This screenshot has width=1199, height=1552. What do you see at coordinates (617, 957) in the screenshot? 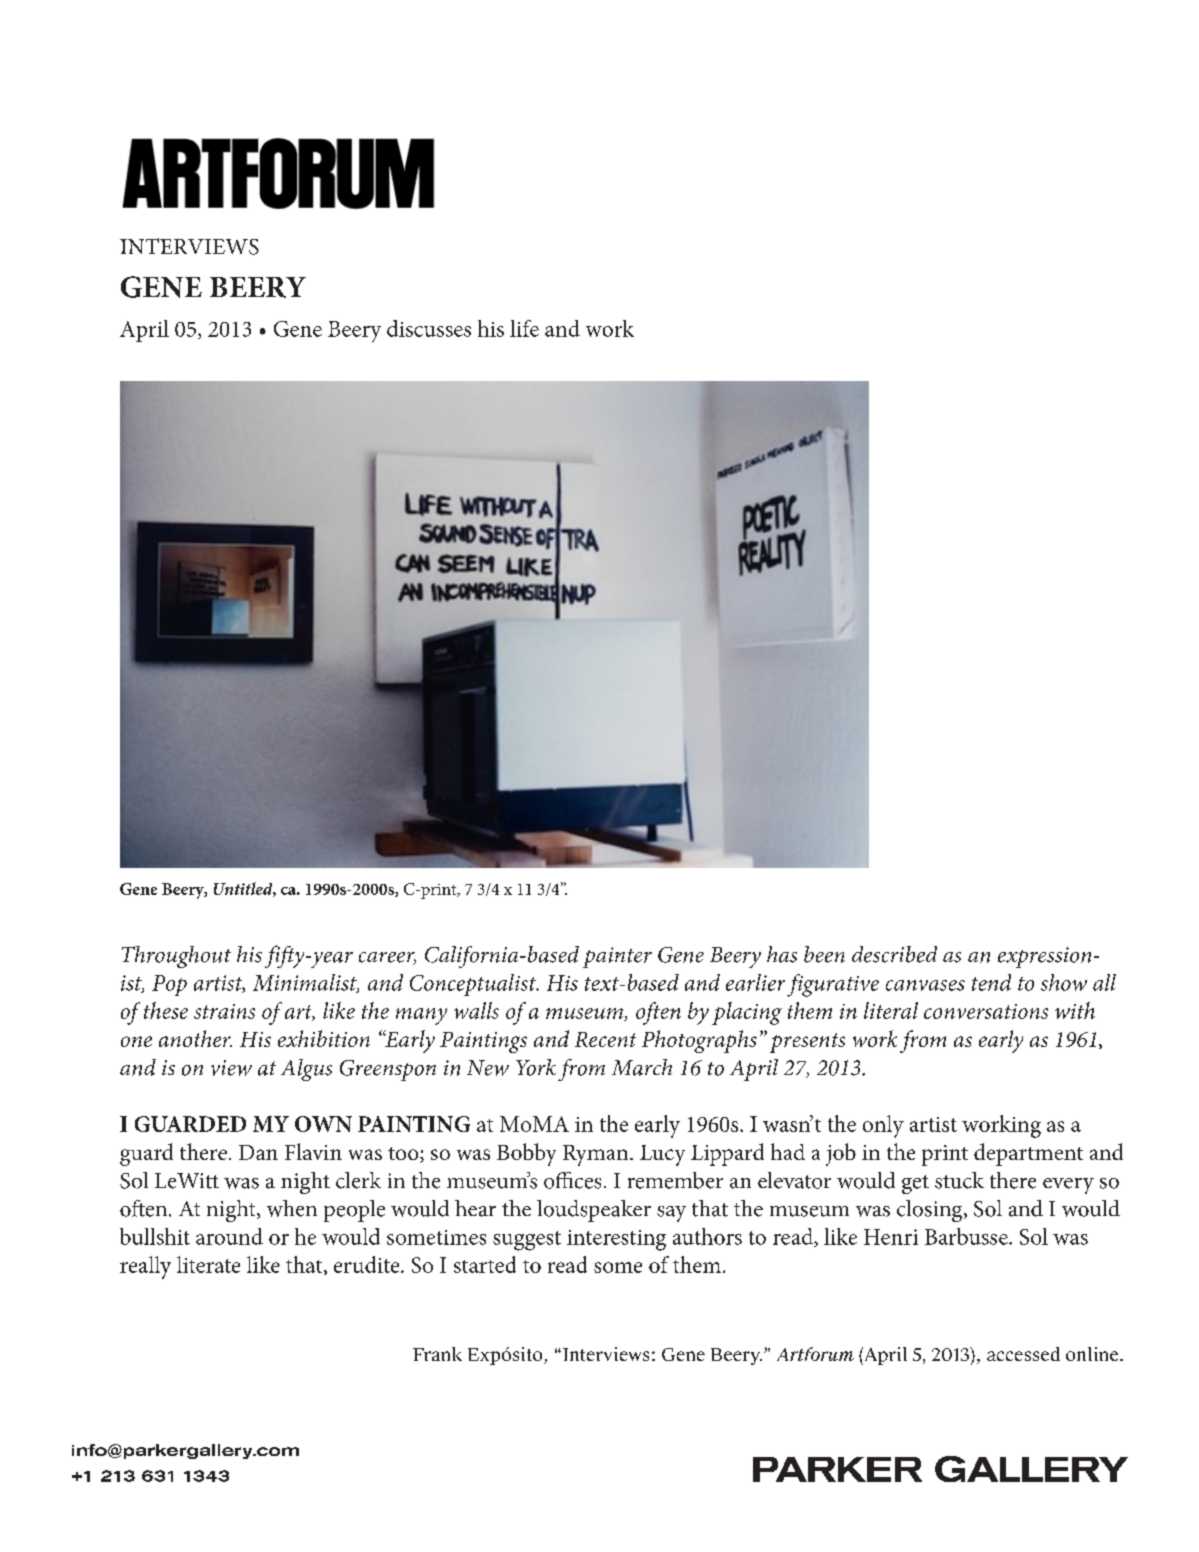
I see `painter` at bounding box center [617, 957].
